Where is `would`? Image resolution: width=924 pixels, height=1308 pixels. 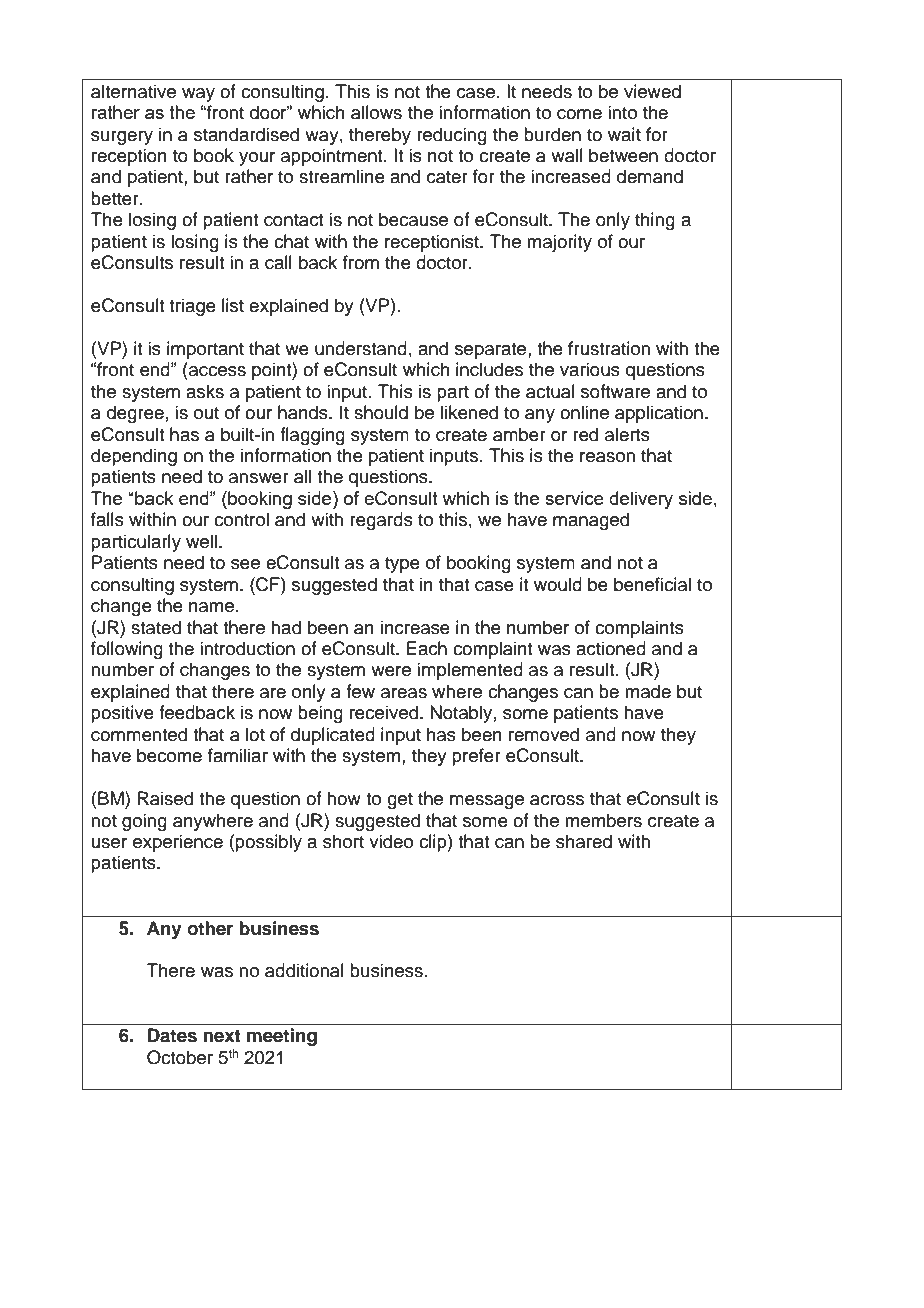
would is located at coordinates (558, 584).
